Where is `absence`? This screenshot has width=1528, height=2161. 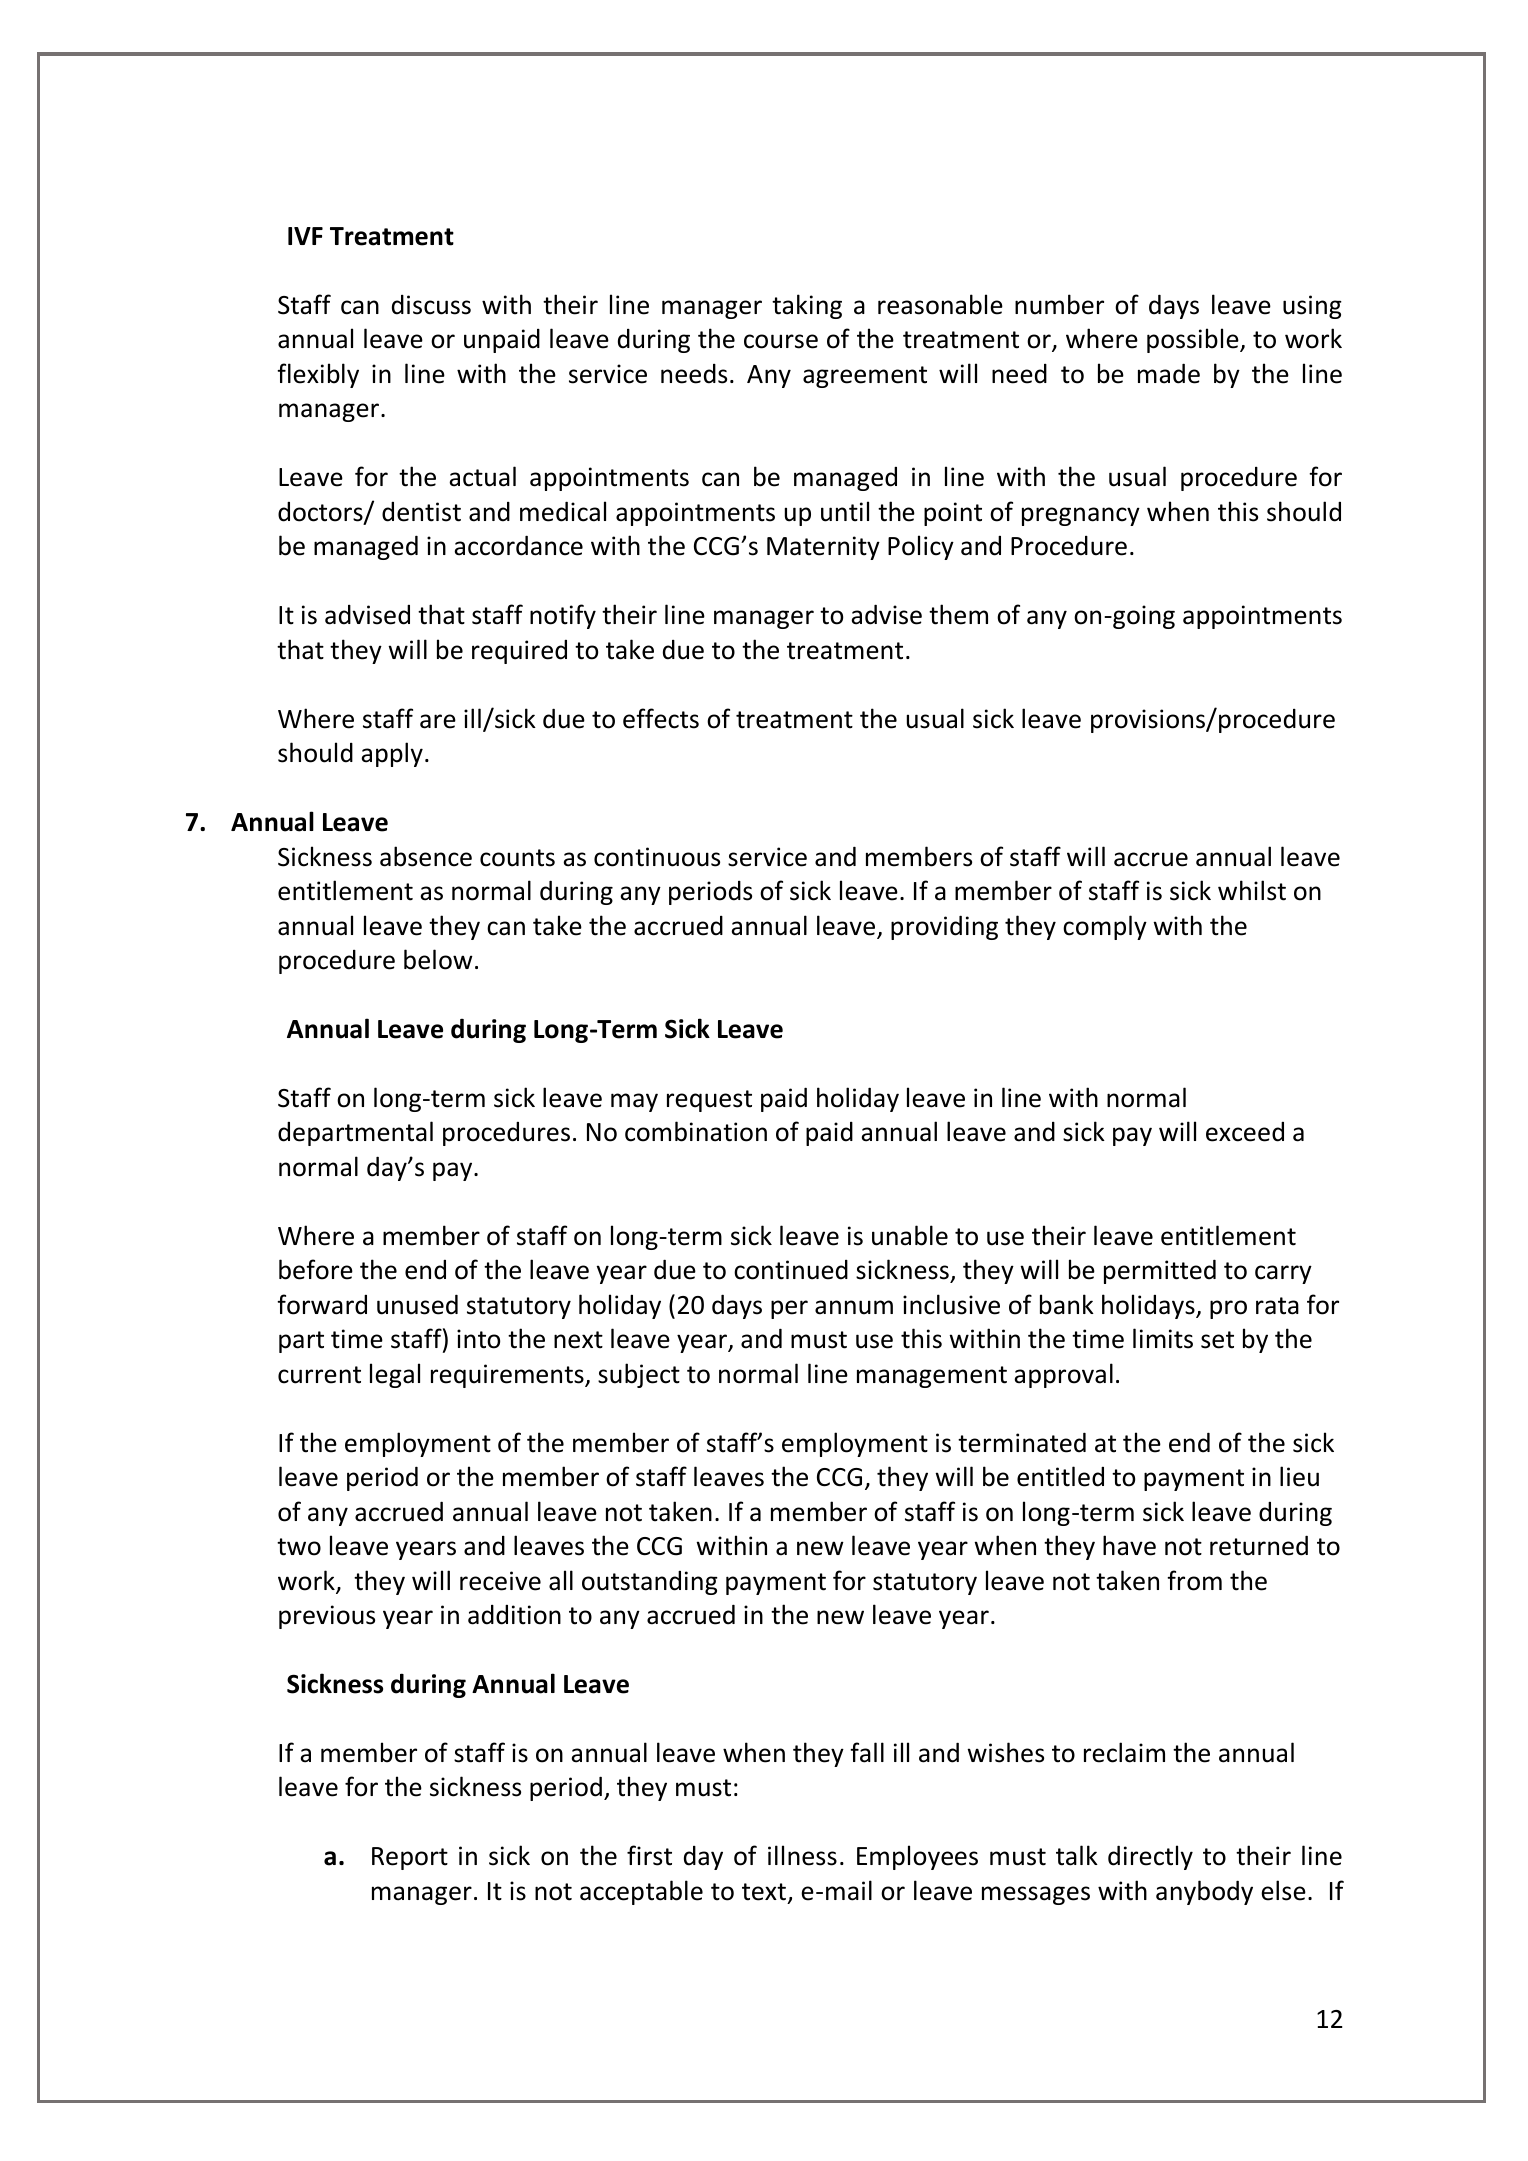
absence is located at coordinates (426, 856).
